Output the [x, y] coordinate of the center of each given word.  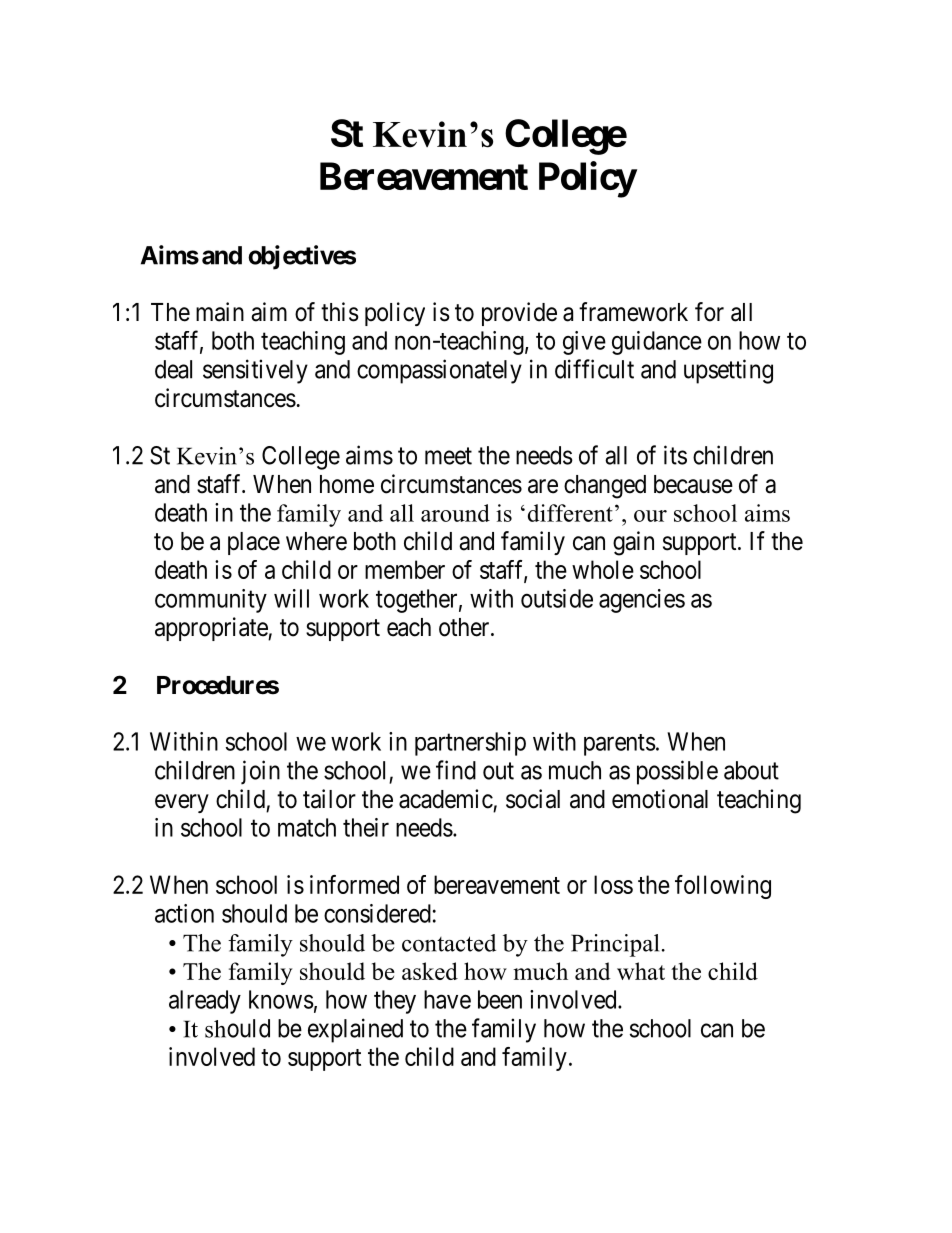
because [693, 484]
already [205, 1002]
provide [519, 314]
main [220, 312]
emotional [660, 799]
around [455, 513]
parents [620, 745]
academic [446, 799]
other [465, 627]
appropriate [212, 629]
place [254, 543]
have [447, 999]
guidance [657, 343]
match [307, 827]
